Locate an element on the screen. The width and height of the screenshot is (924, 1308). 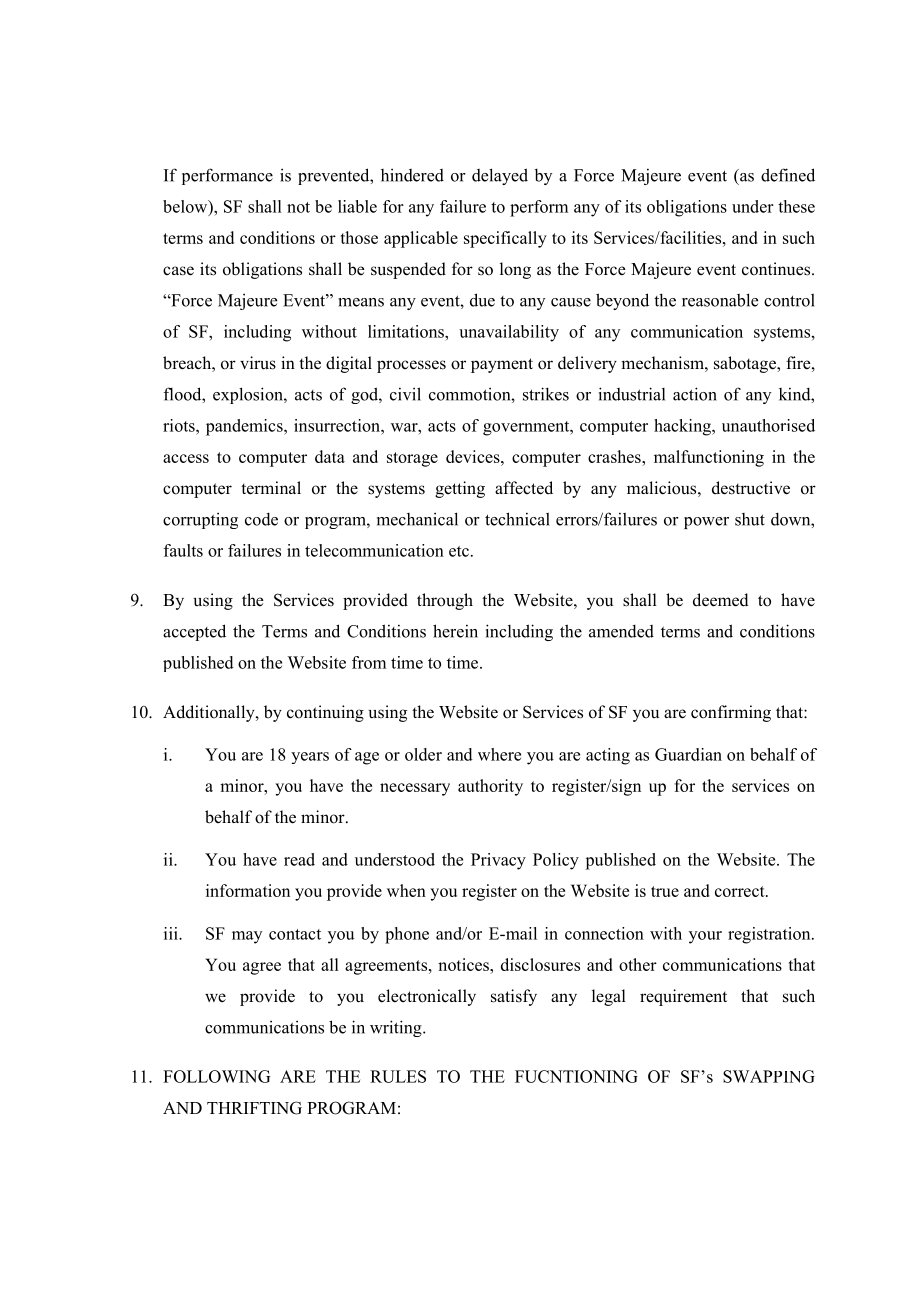
FOLLOWING is located at coordinates (216, 1076).
